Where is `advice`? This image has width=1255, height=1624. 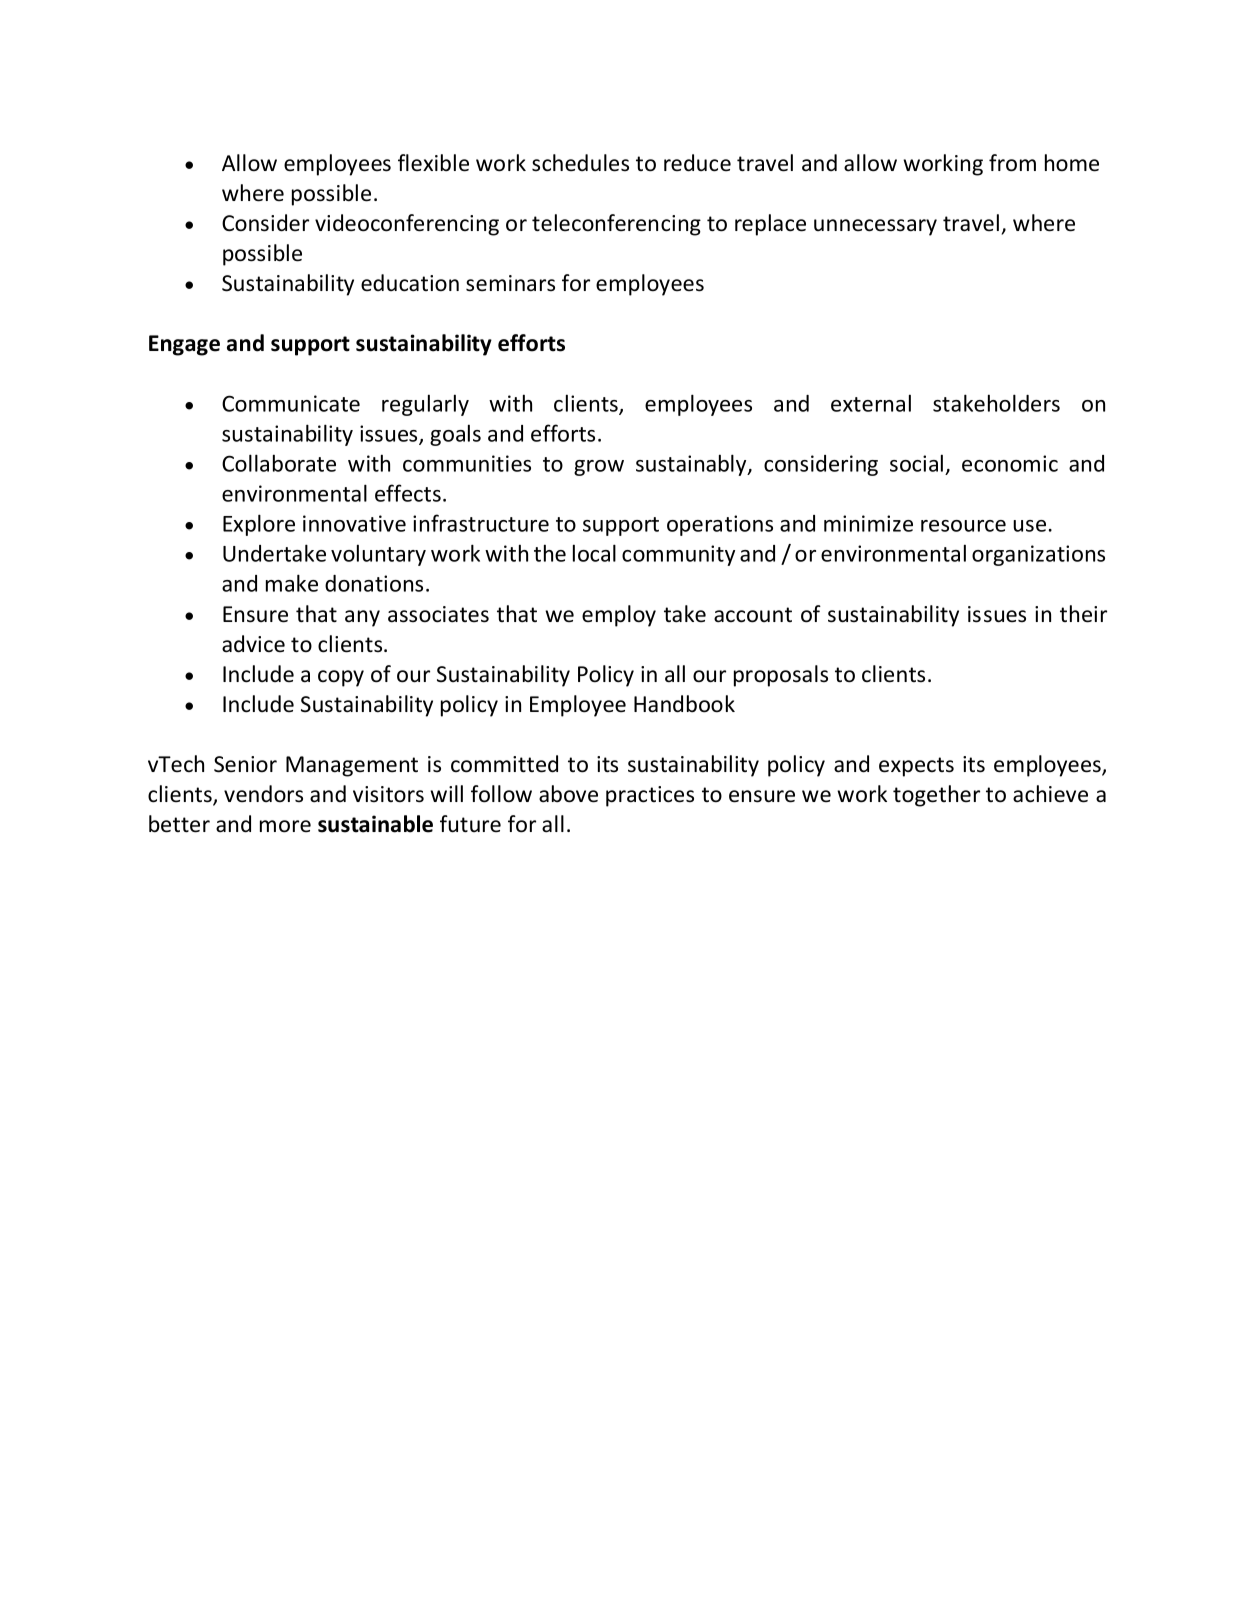
advice is located at coordinates (253, 644).
